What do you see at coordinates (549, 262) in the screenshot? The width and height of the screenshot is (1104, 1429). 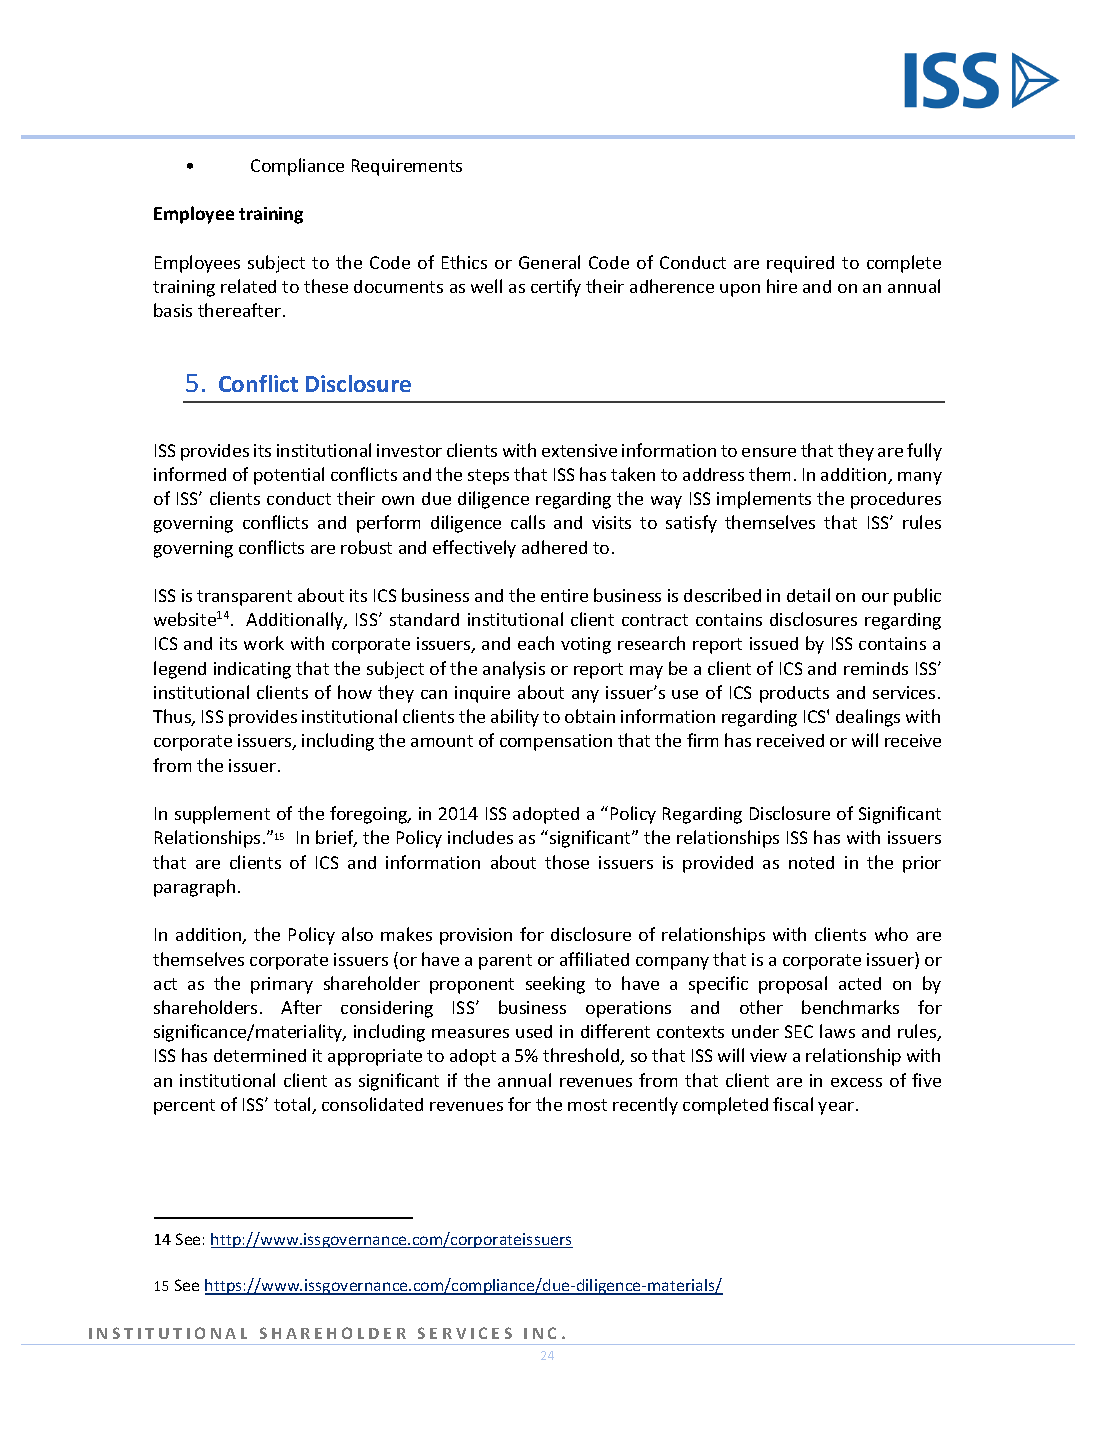 I see `General` at bounding box center [549, 262].
